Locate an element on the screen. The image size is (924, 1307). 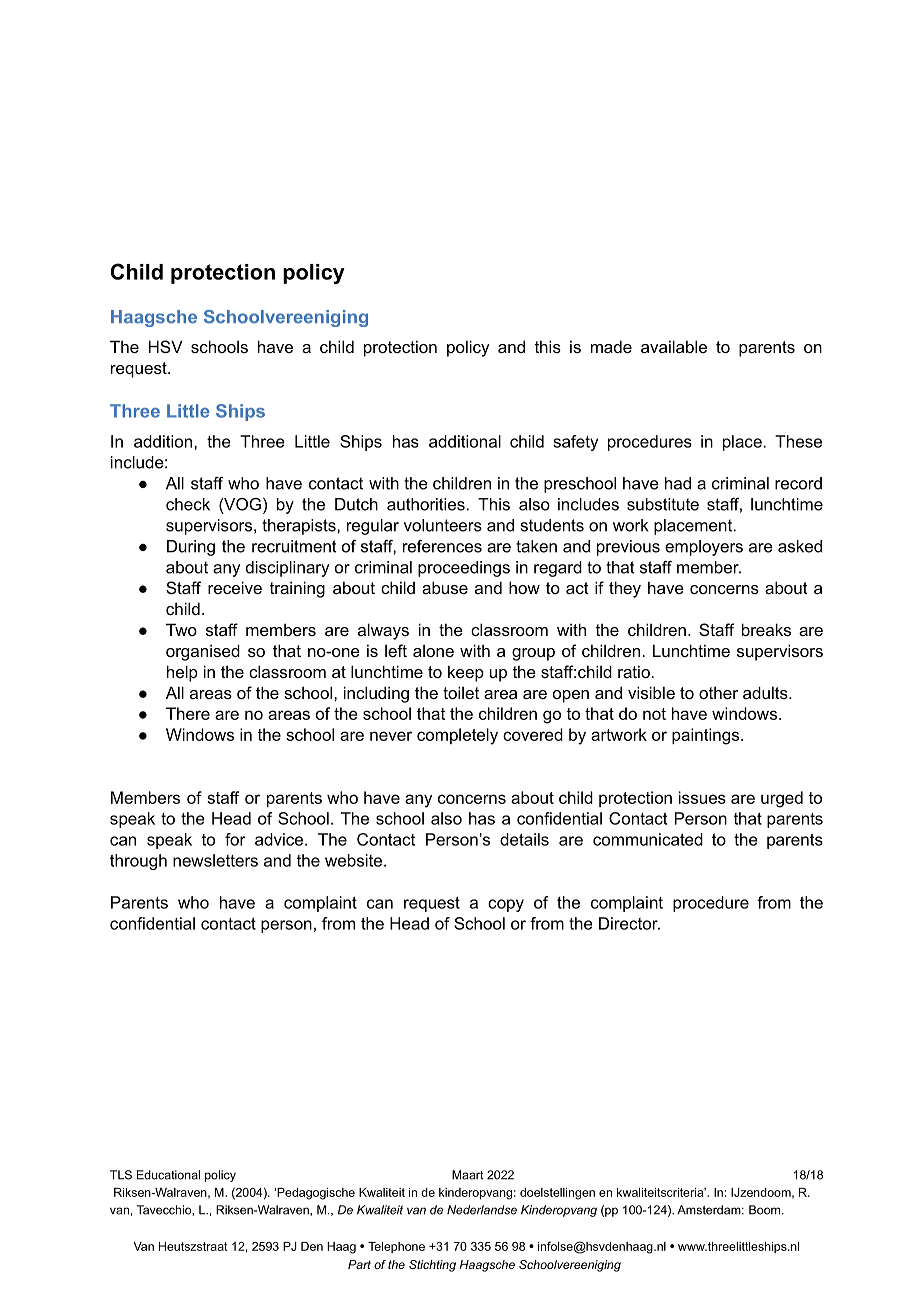
references is located at coordinates (442, 546).
